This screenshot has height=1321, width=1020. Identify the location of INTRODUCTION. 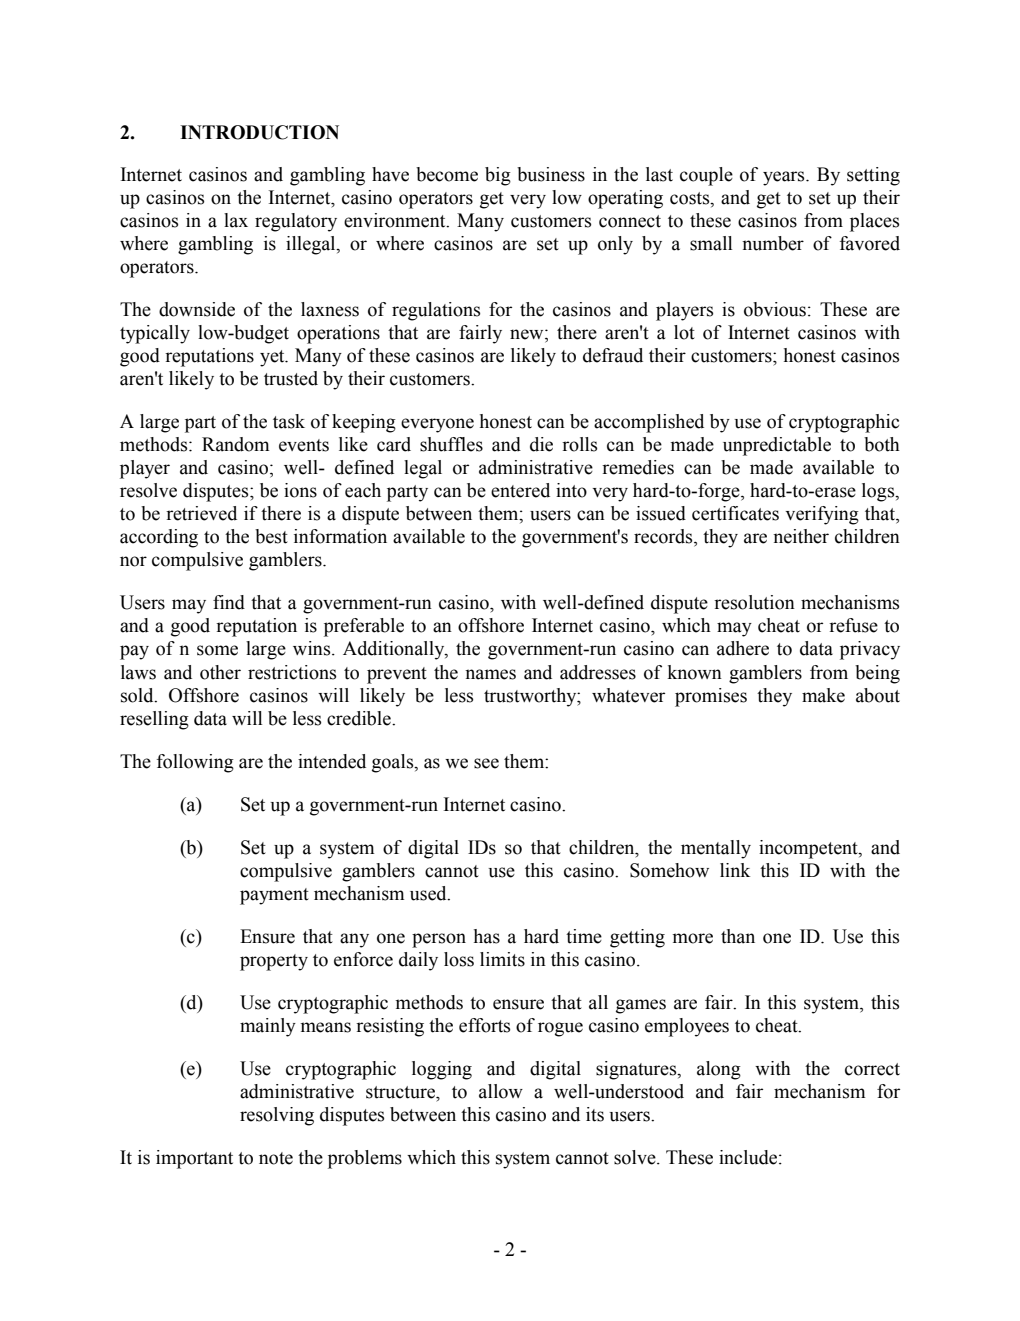
(259, 132).
